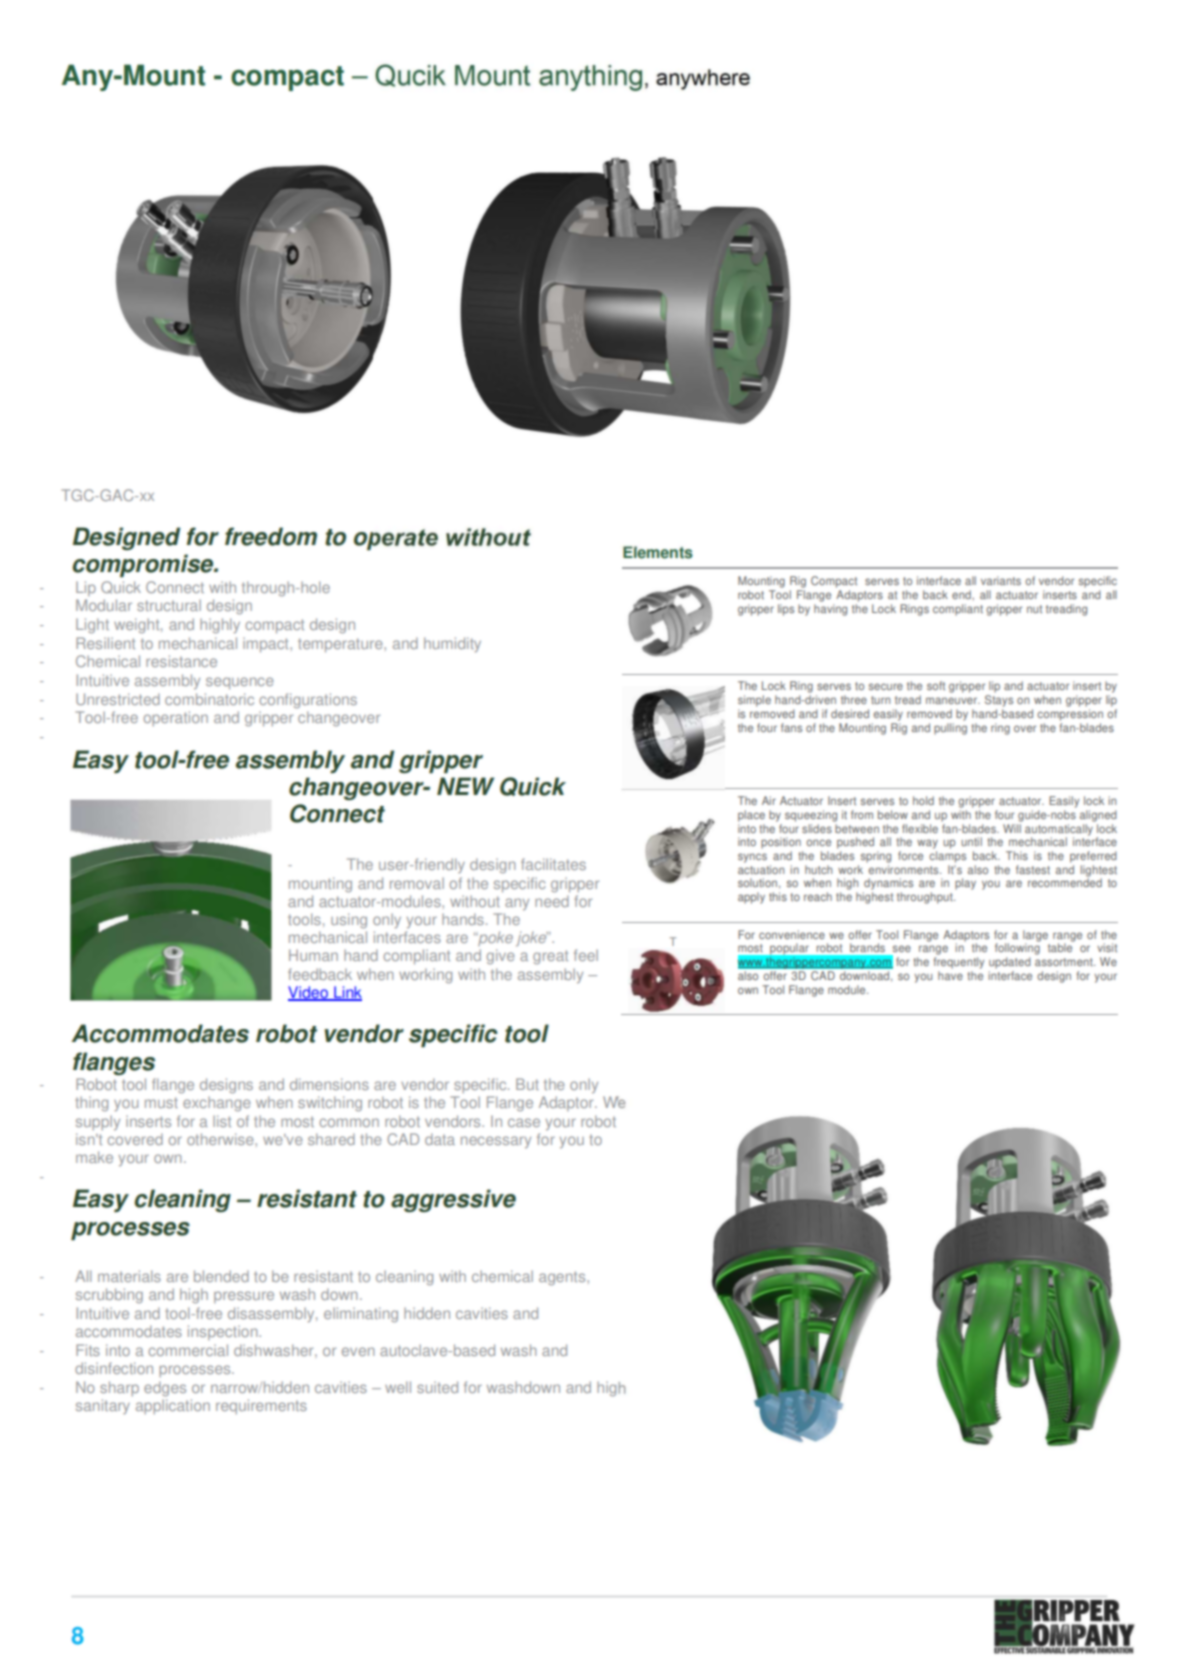 The height and width of the screenshot is (1667, 1178). I want to click on agents, so click(563, 1278).
